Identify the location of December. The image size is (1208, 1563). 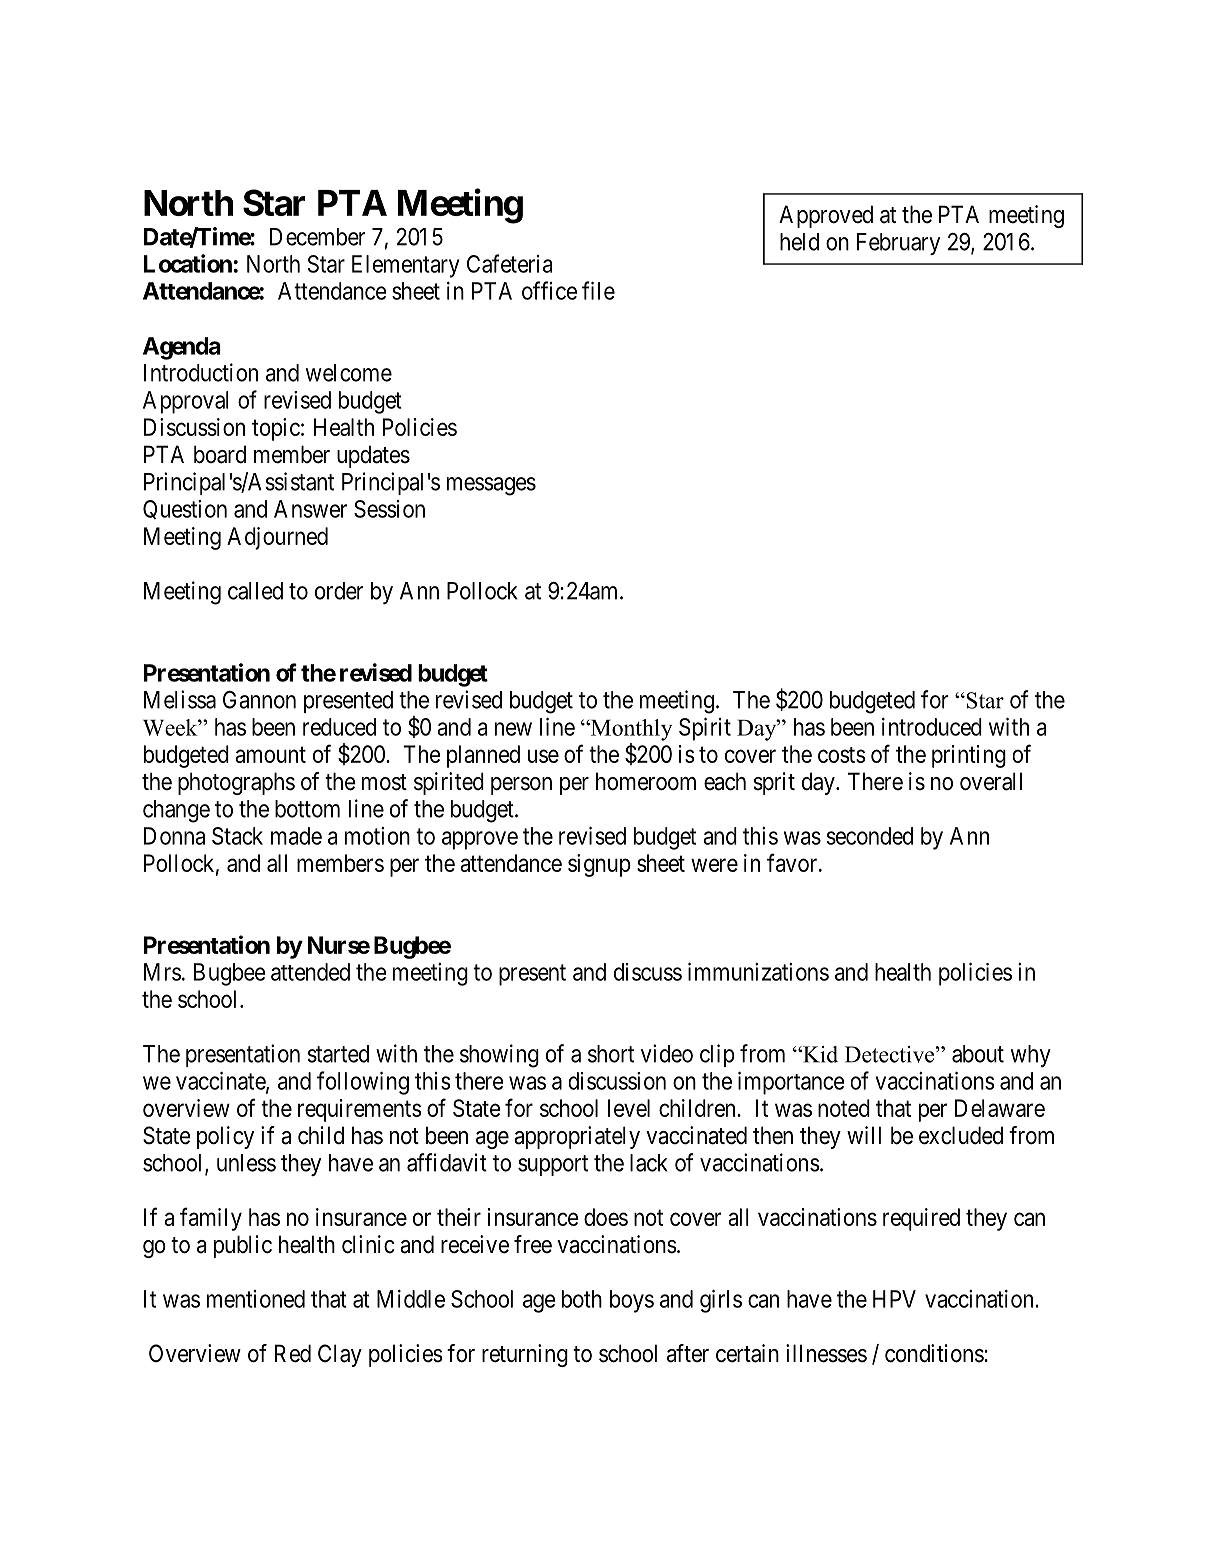
(317, 237).
